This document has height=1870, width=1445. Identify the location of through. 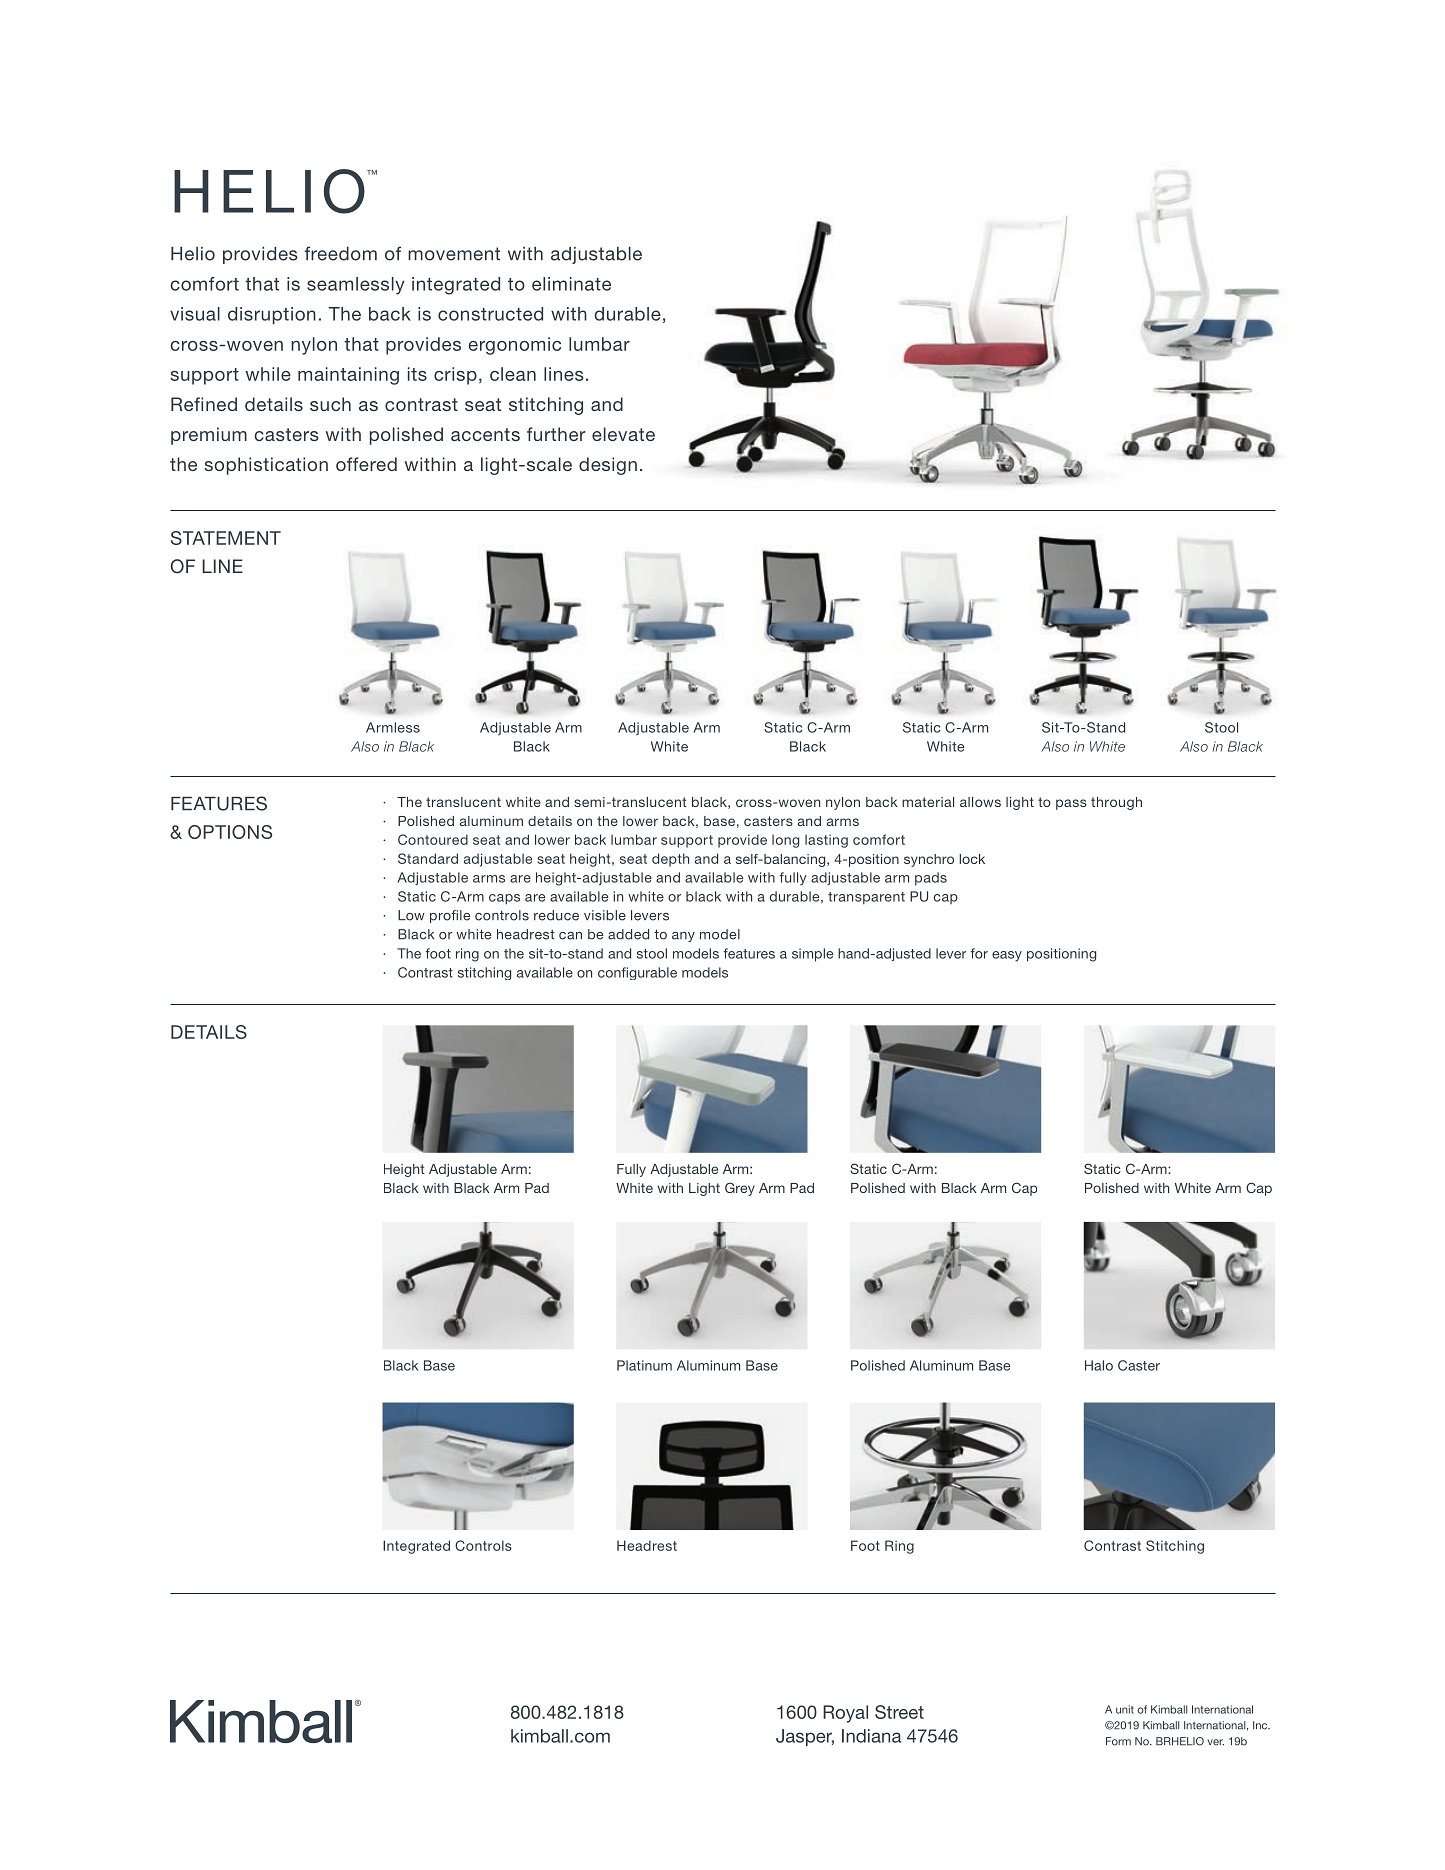
(1116, 803).
